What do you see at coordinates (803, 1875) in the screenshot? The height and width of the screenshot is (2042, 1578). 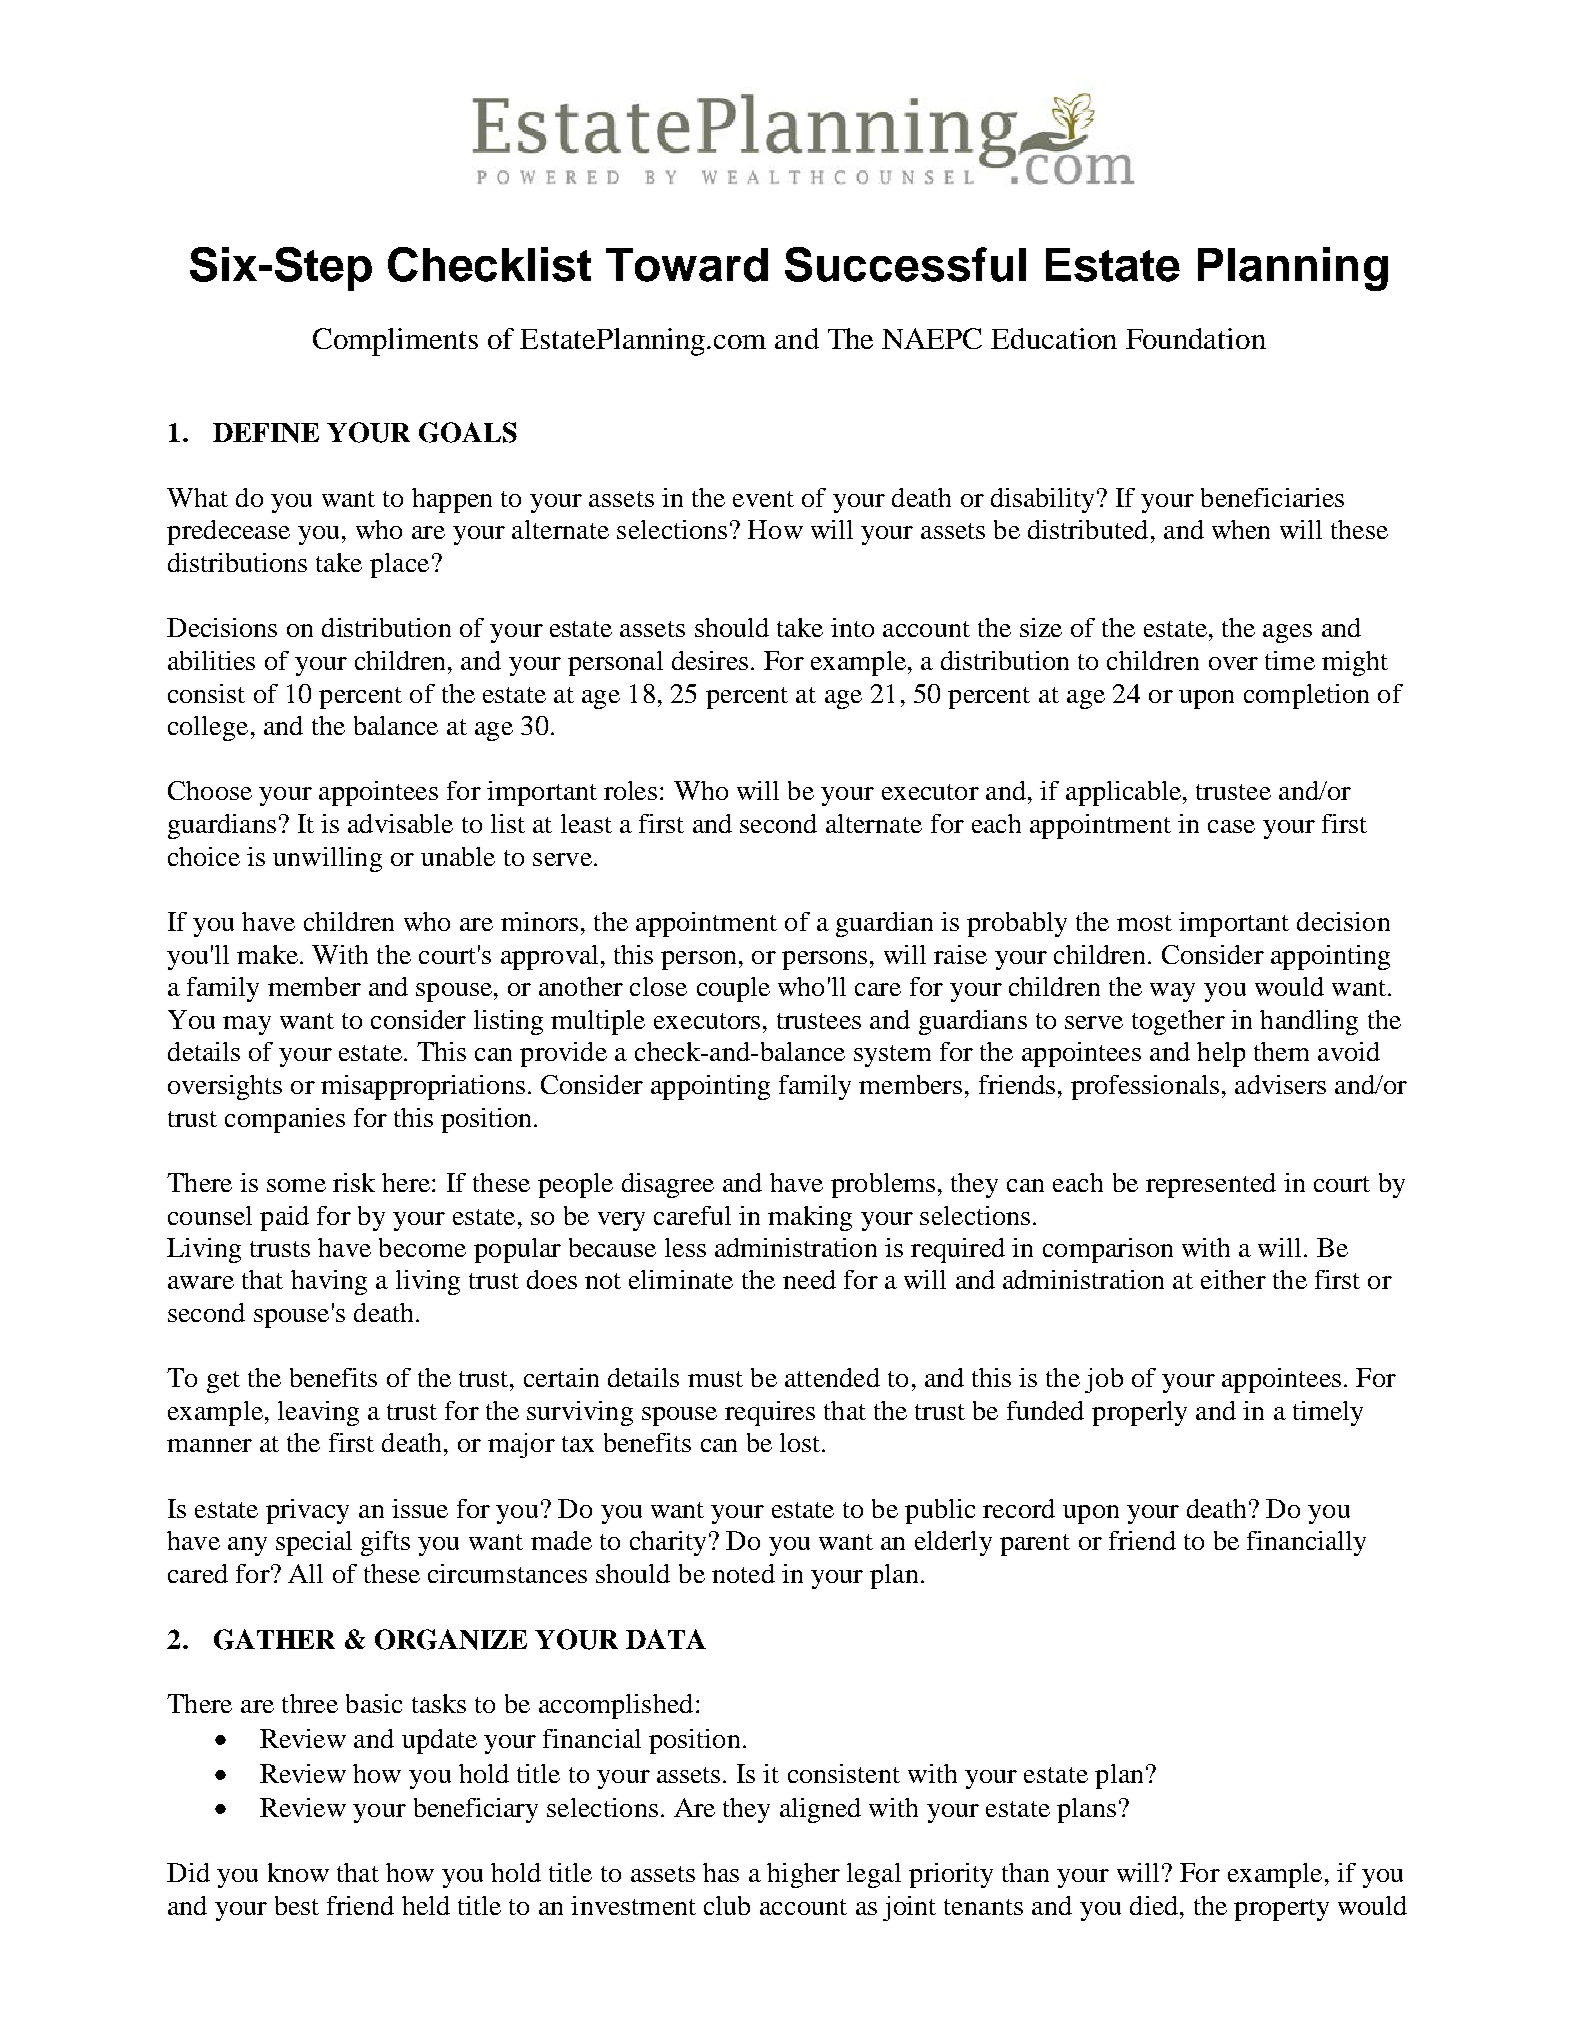 I see `higher` at bounding box center [803, 1875].
